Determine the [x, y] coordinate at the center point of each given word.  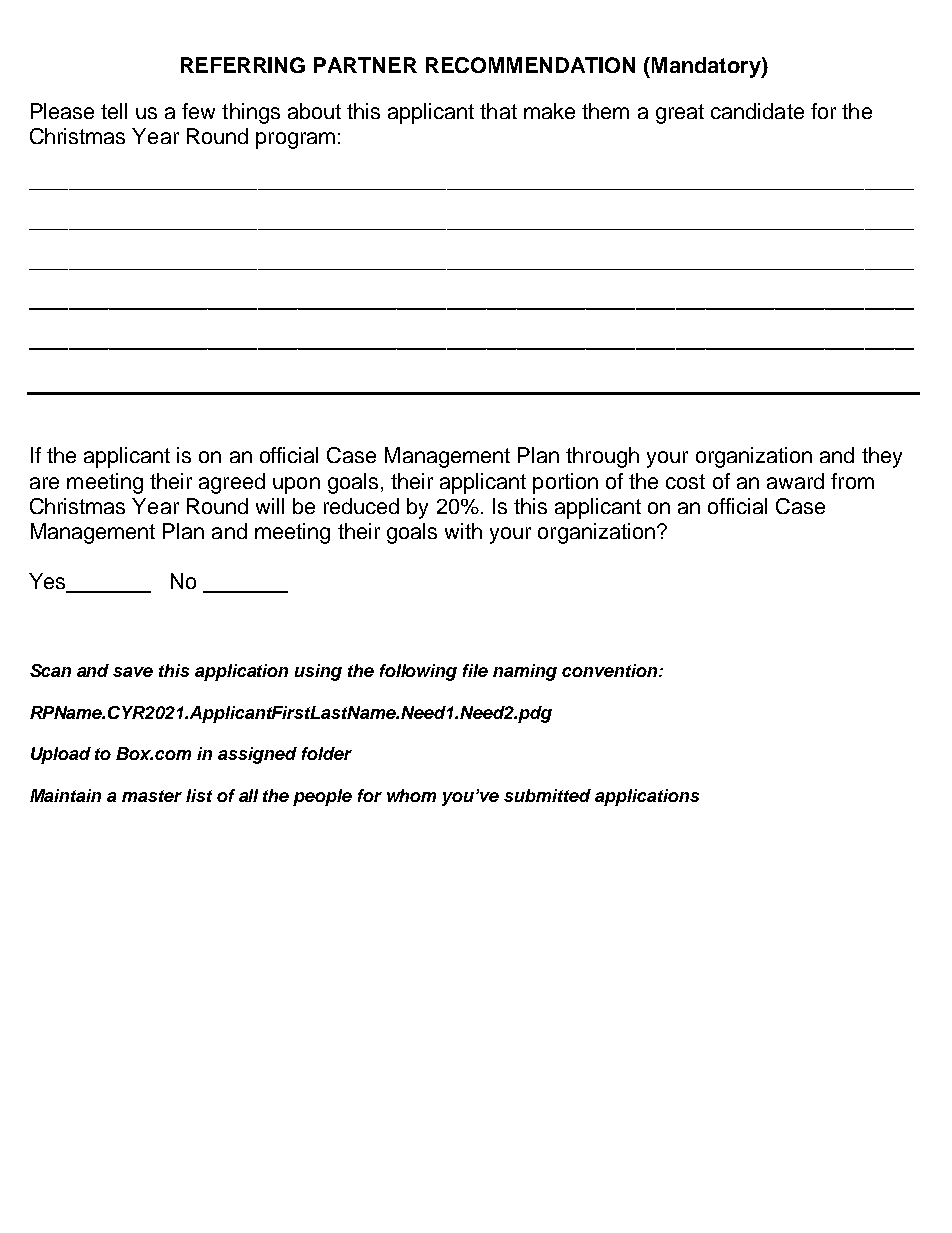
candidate [757, 111]
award [795, 481]
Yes [48, 582]
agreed [232, 483]
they [882, 457]
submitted [547, 795]
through [602, 457]
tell [114, 111]
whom [411, 795]
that [498, 111]
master [152, 796]
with [463, 531]
